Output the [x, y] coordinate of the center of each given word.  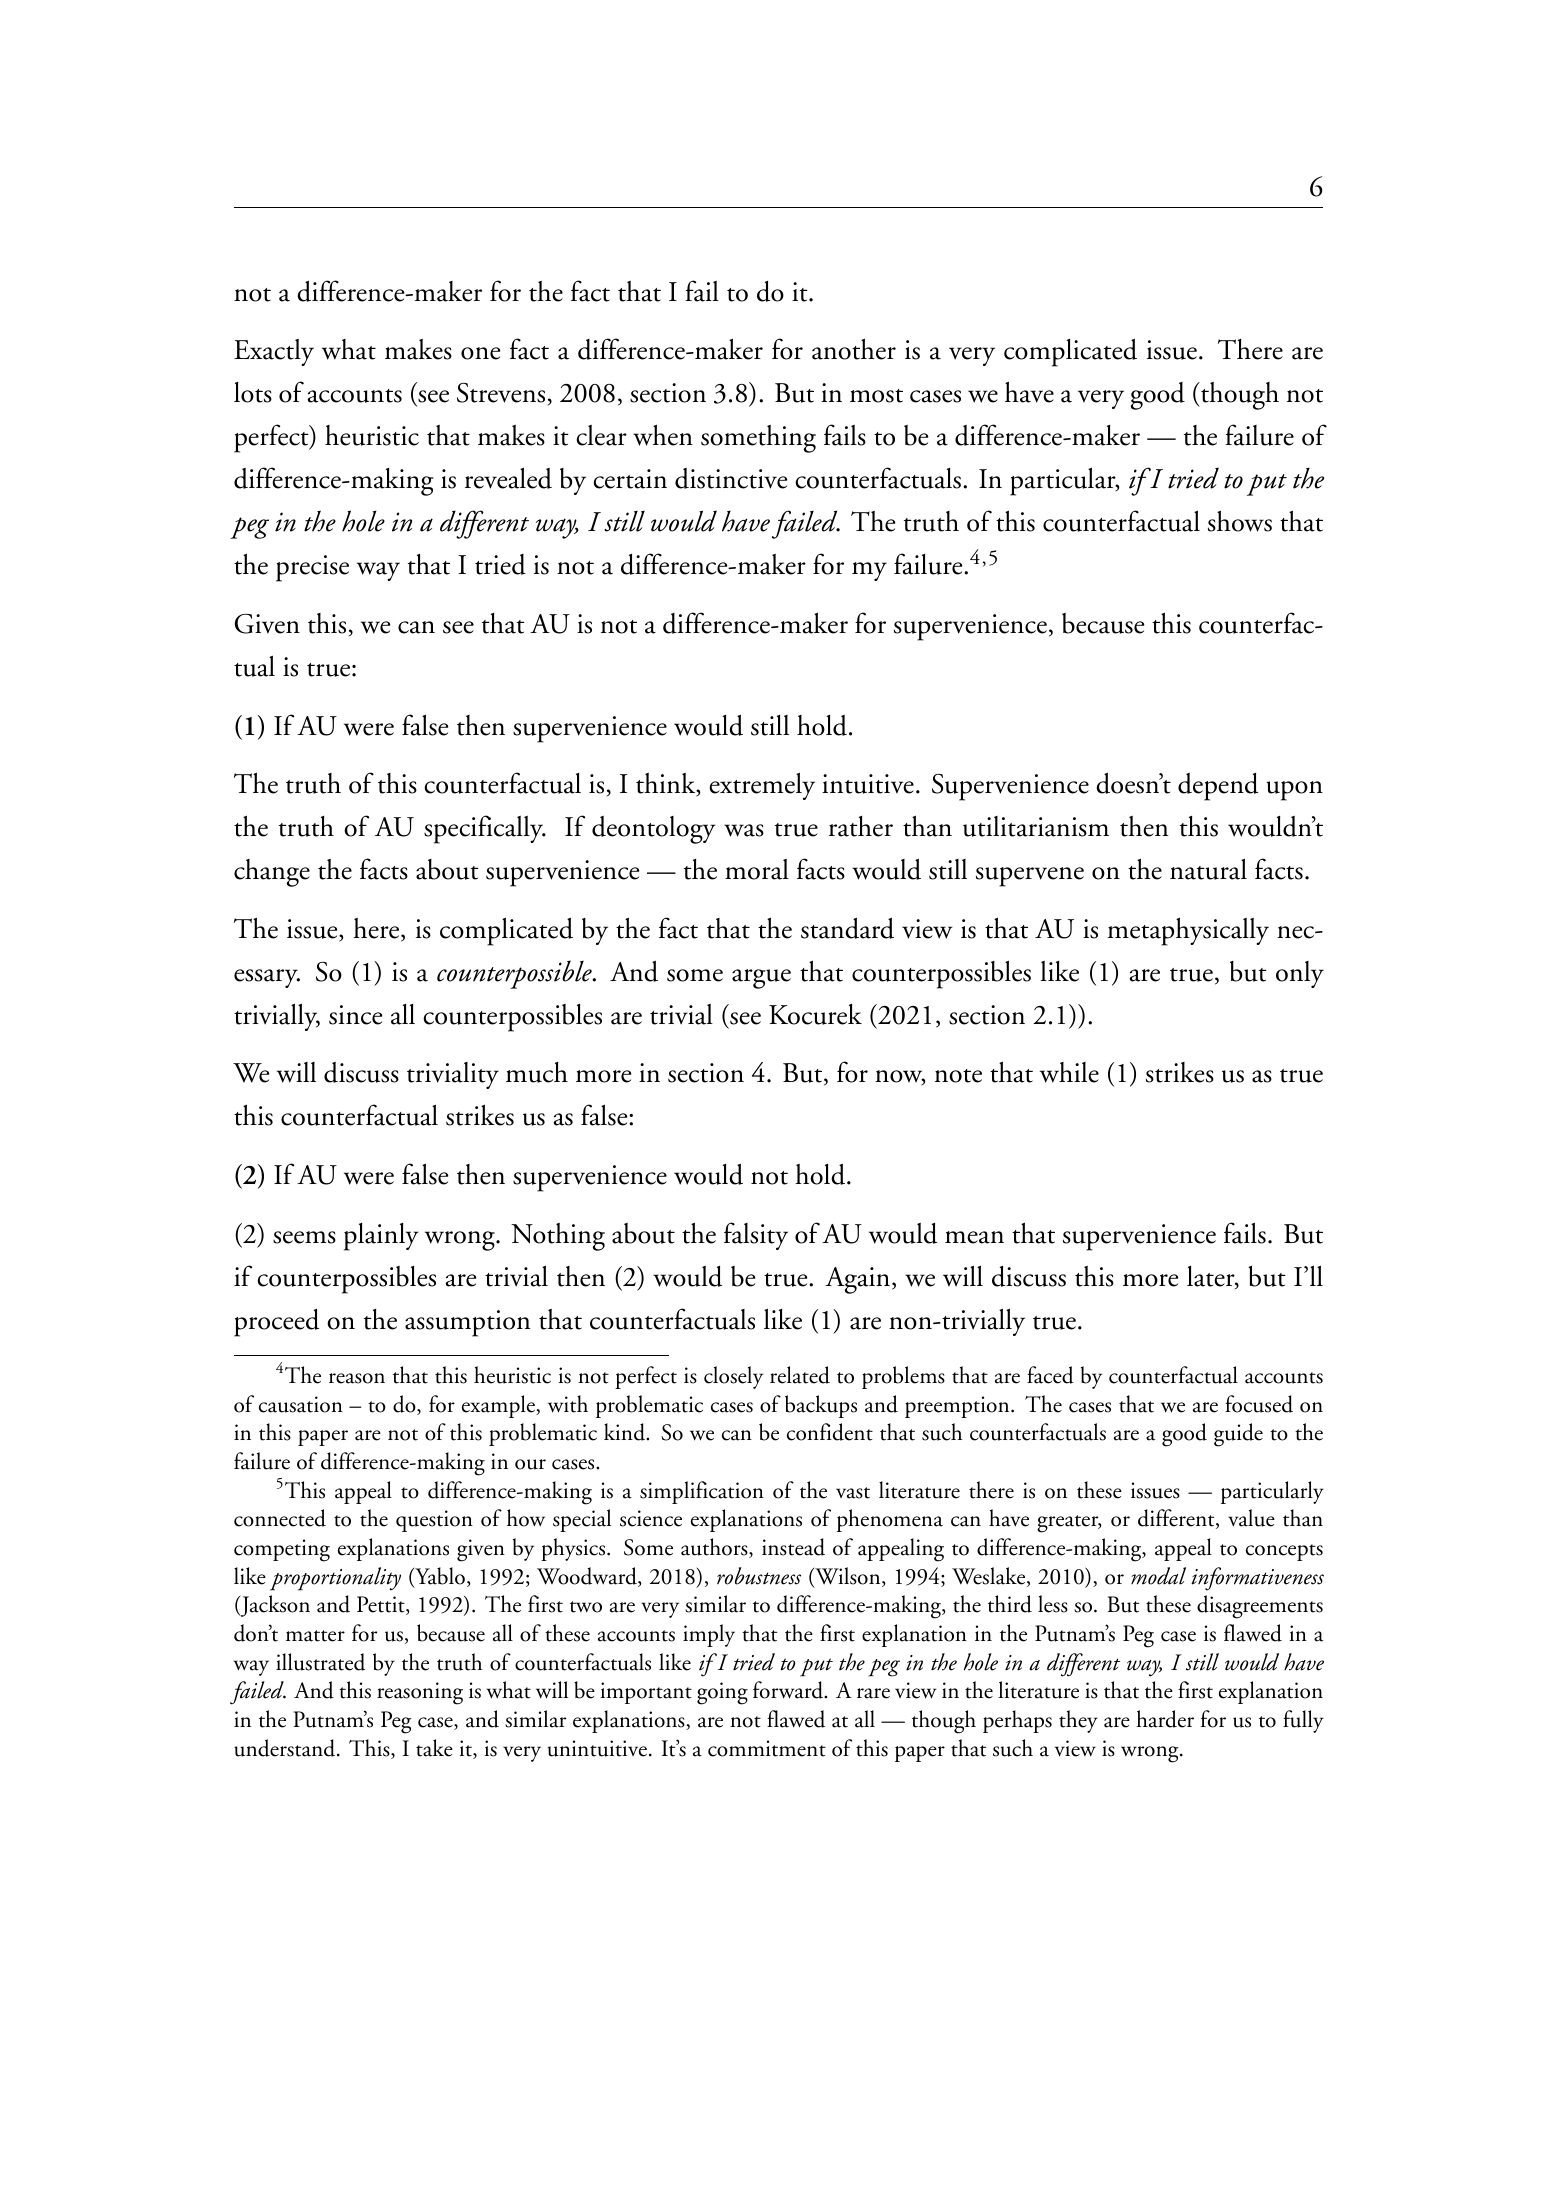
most [876, 396]
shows [1240, 521]
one [481, 353]
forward [789, 1690]
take [434, 1748]
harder [1165, 1719]
